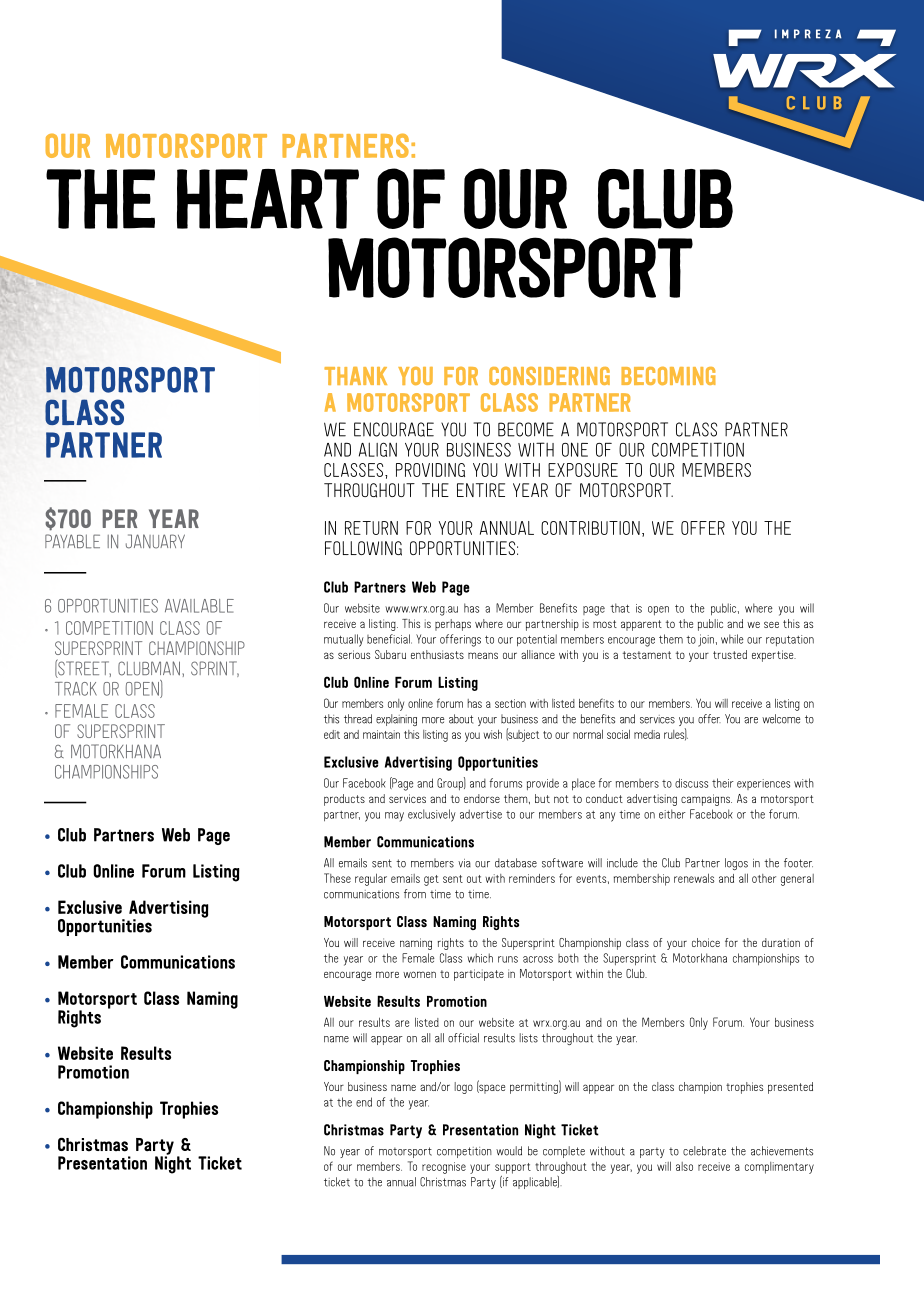  Describe the element at coordinates (730, 654) in the screenshot. I see `trusted` at that location.
